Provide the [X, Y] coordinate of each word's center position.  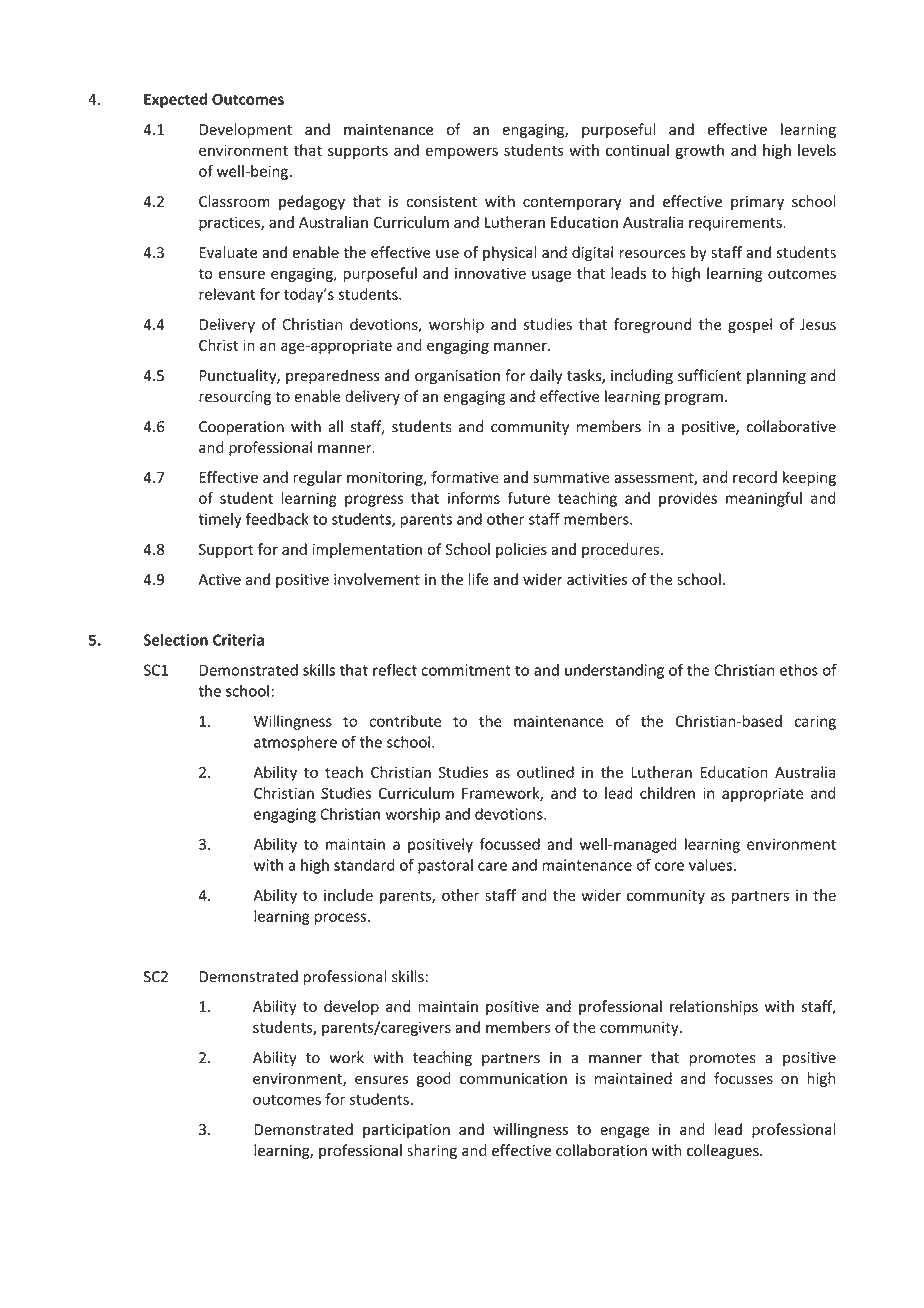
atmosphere [295, 743]
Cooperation [241, 428]
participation [406, 1131]
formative [465, 477]
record [755, 477]
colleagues [724, 1151]
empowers [461, 153]
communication [513, 1079]
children [667, 793]
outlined [545, 772]
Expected [175, 100]
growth [700, 151]
